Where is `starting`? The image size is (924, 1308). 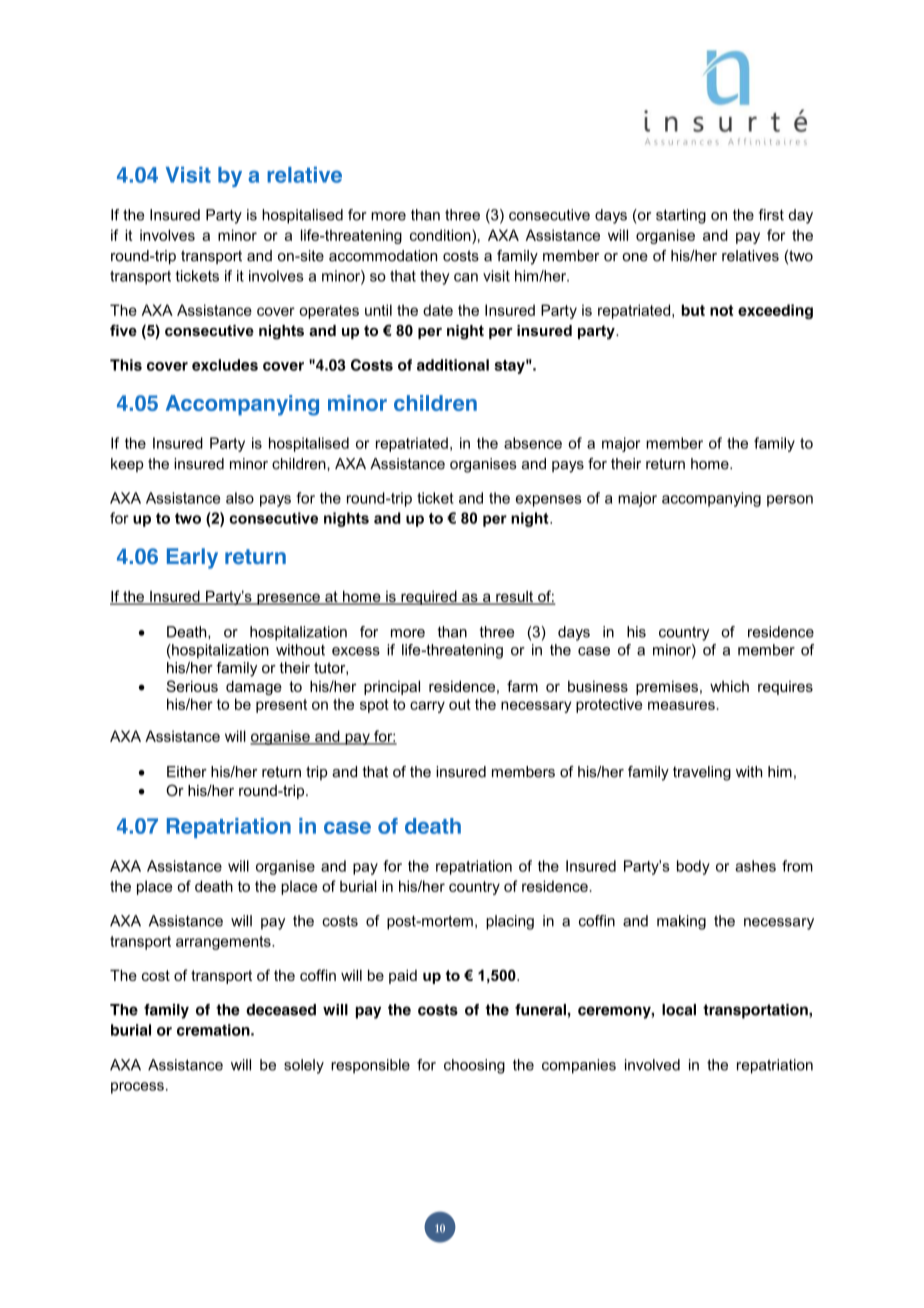 starting is located at coordinates (681, 216).
